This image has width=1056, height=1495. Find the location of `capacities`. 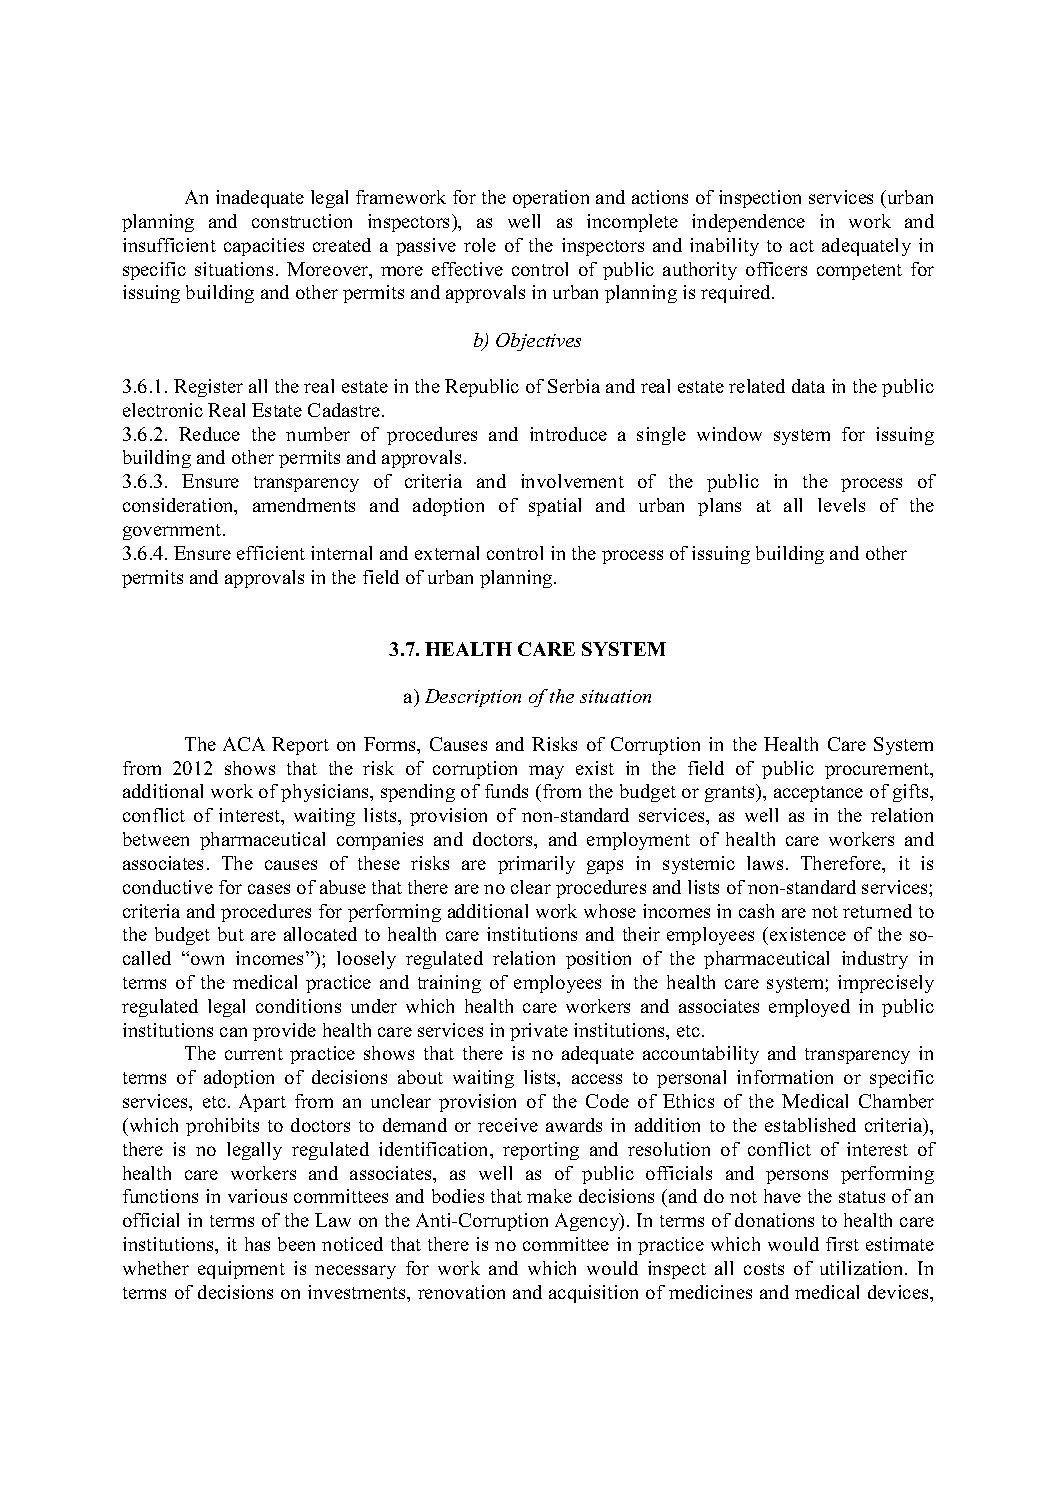

capacities is located at coordinates (264, 247).
